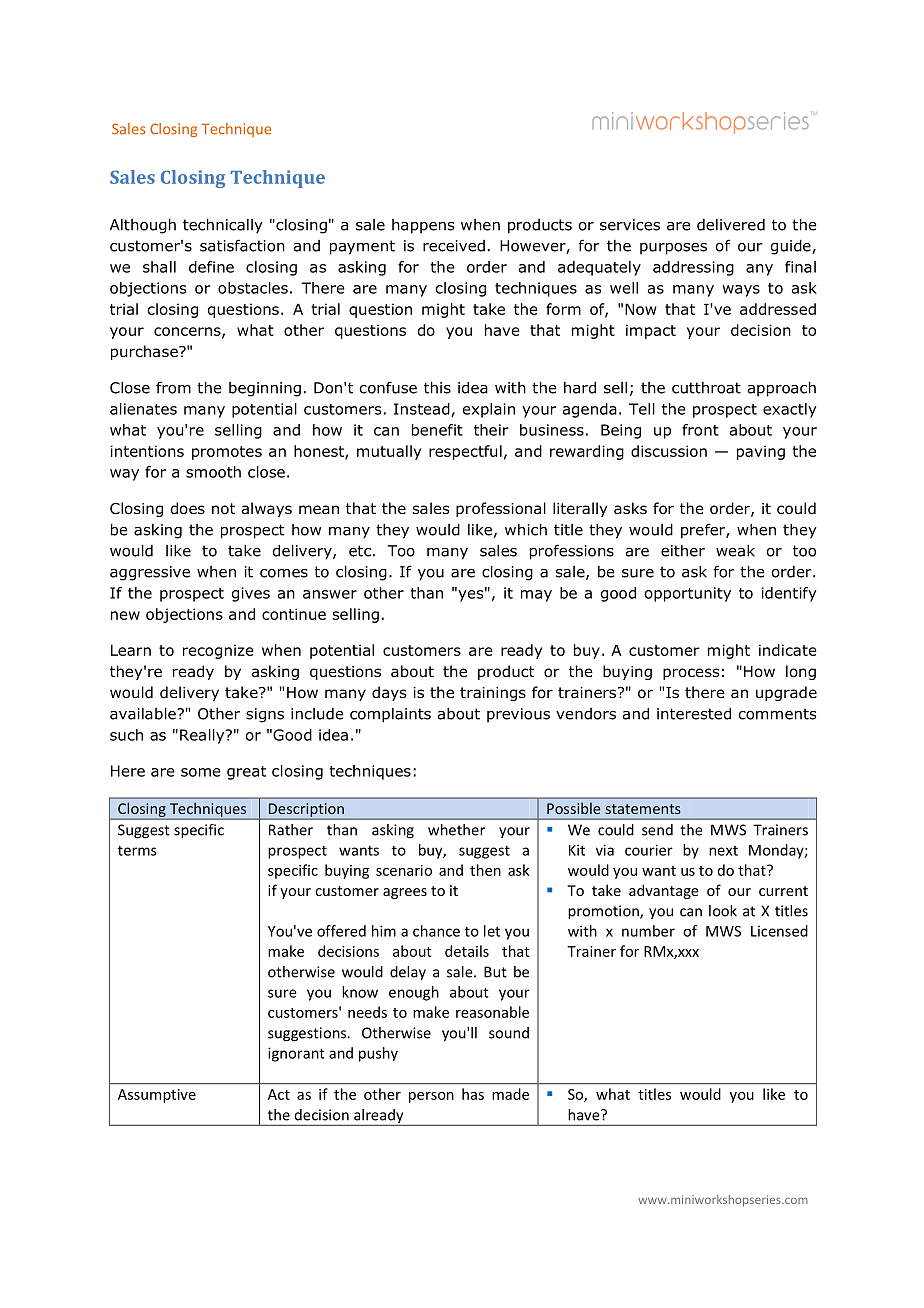  What do you see at coordinates (145, 352) in the screenshot?
I see `purchase` at bounding box center [145, 352].
